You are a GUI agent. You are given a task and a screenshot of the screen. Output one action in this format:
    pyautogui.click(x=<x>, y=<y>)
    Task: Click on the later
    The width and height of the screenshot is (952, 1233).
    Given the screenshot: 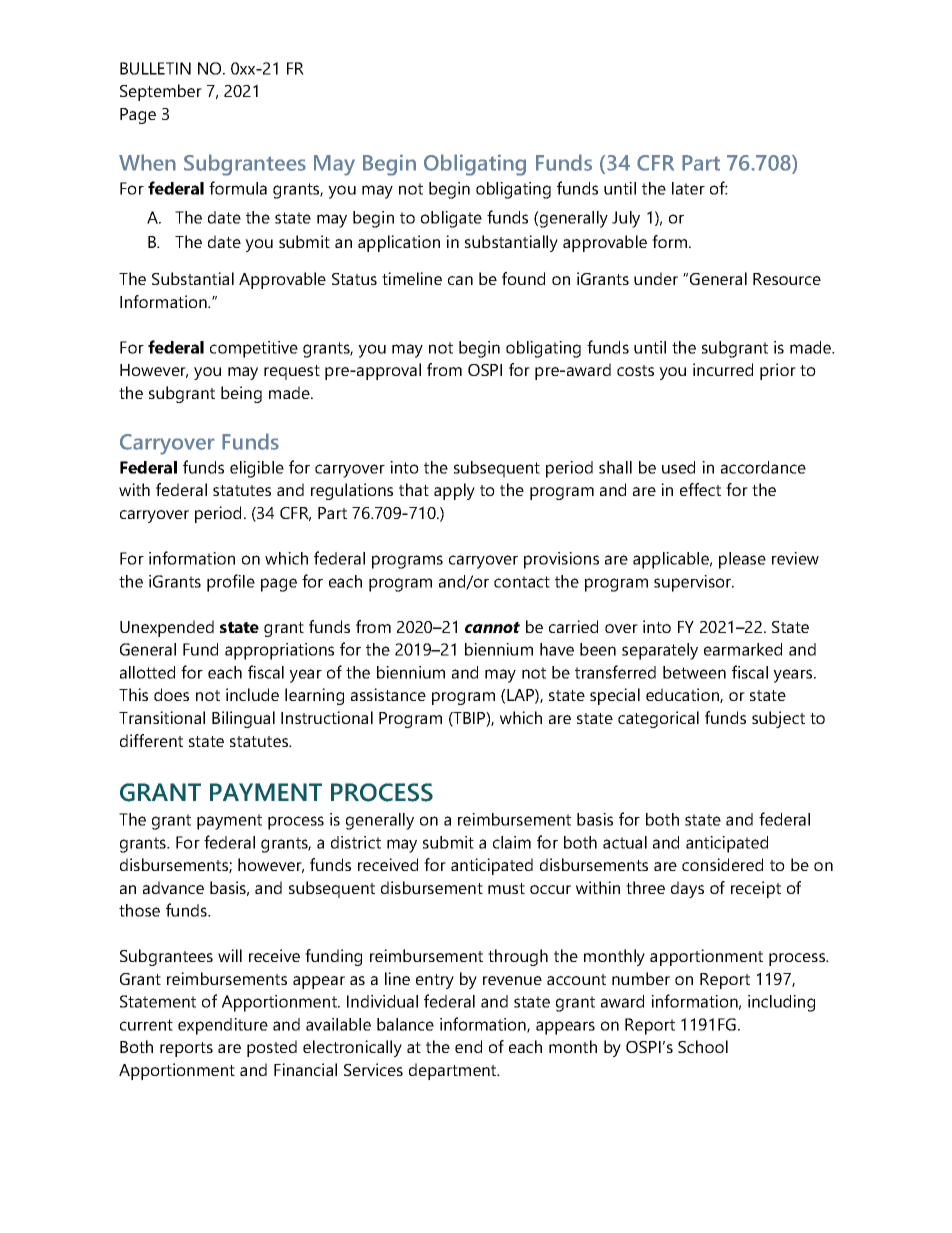 What is the action you would take?
    pyautogui.click(x=688, y=188)
